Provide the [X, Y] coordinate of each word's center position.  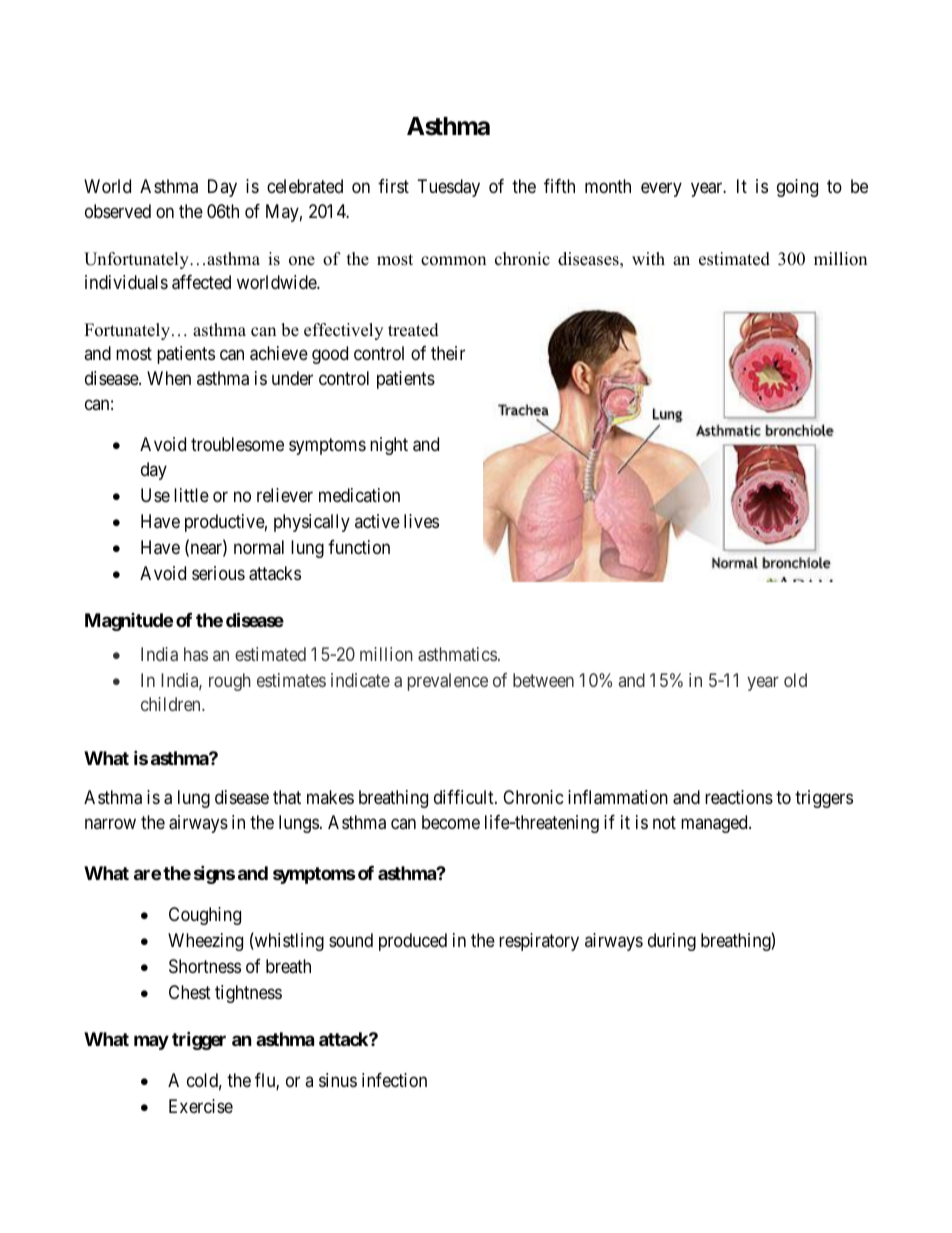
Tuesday [449, 188]
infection [394, 1080]
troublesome [237, 444]
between [543, 680]
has [196, 654]
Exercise [201, 1106]
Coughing [205, 916]
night [389, 446]
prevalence [448, 682]
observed [118, 211]
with [648, 258]
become [451, 822]
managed [715, 824]
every [661, 190]
